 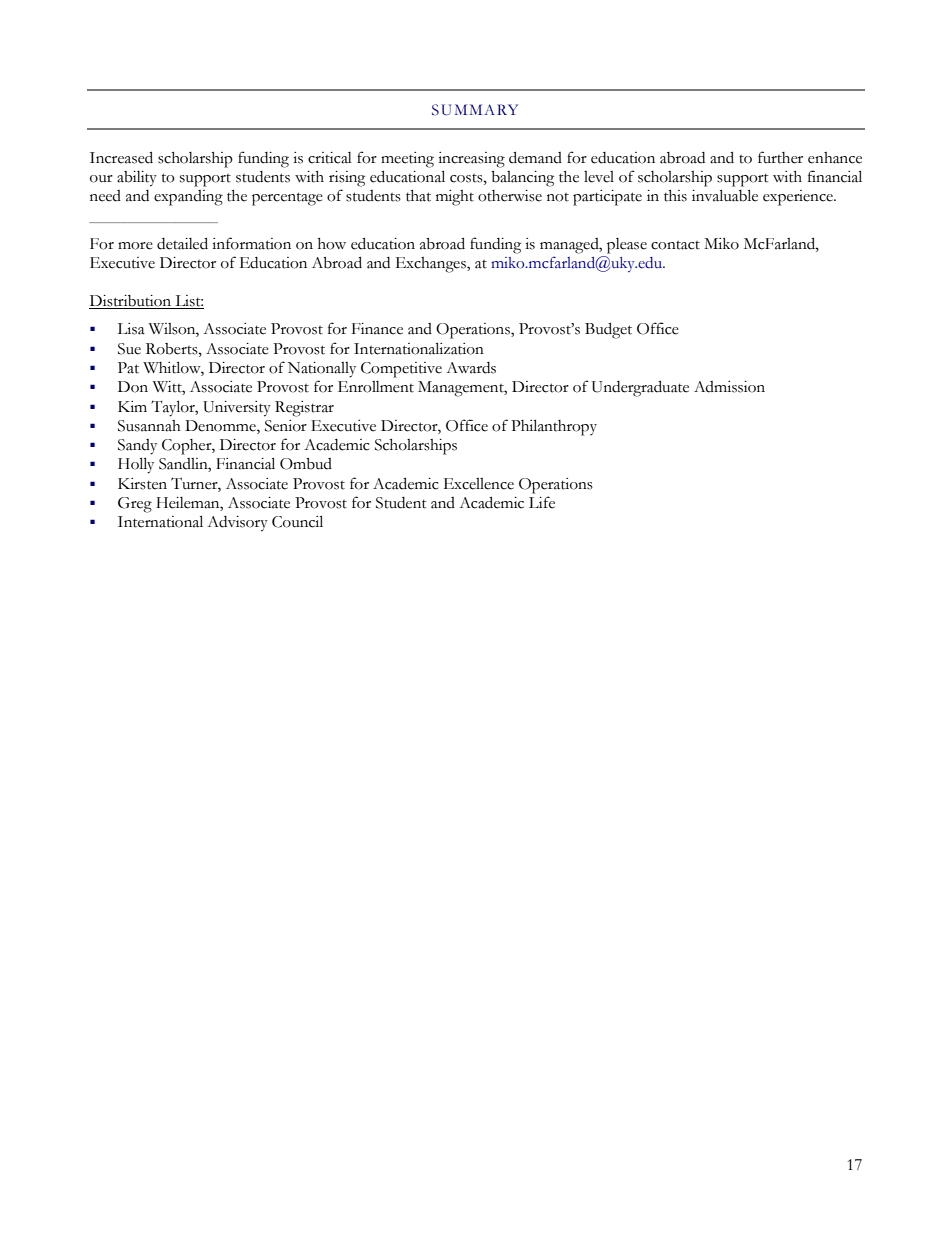 What do you see at coordinates (554, 427) in the screenshot?
I see `Philanthropy` at bounding box center [554, 427].
